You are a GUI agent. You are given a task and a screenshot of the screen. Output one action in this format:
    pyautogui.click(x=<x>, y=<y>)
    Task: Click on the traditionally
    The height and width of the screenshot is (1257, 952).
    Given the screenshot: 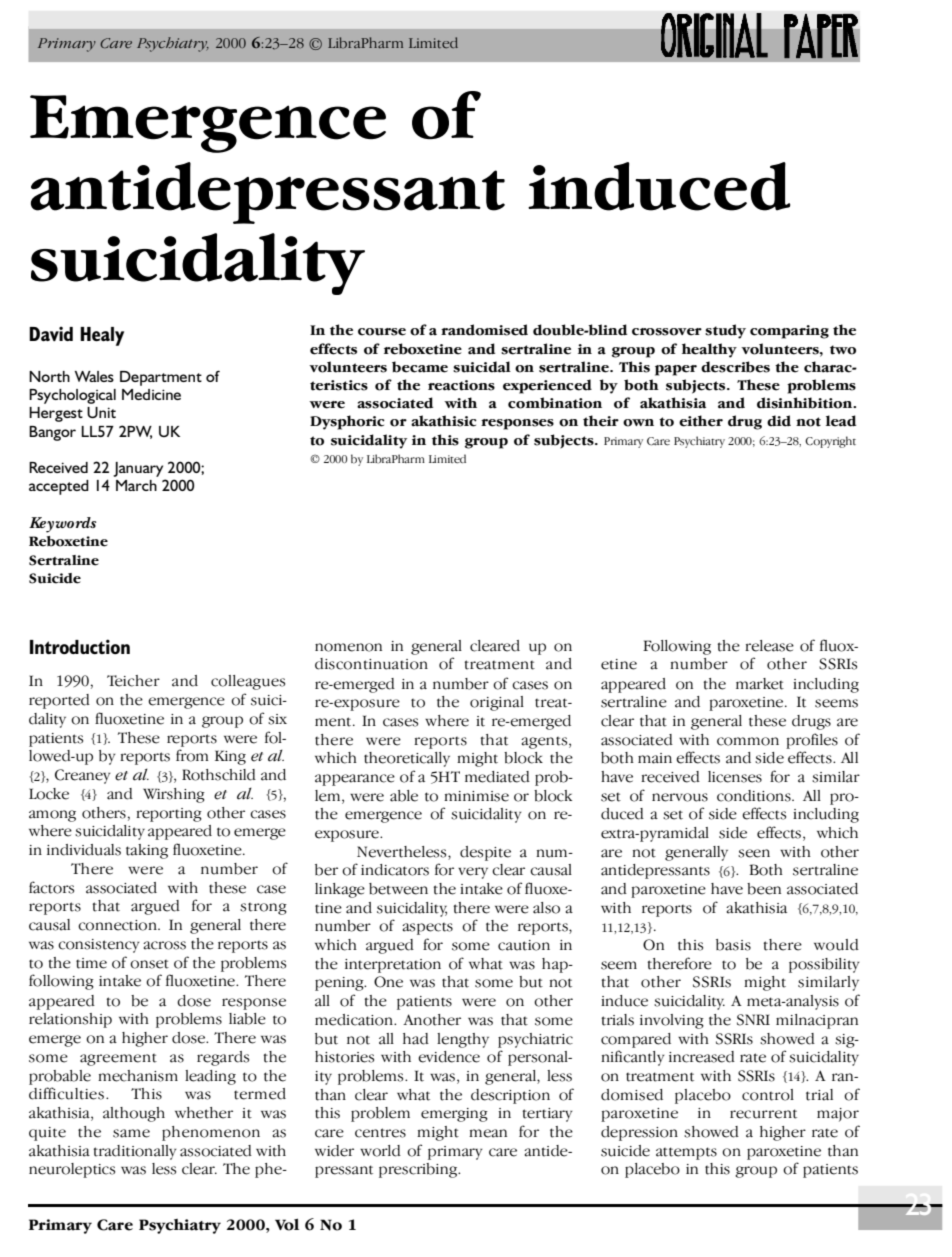 What is the action you would take?
    pyautogui.click(x=135, y=1152)
